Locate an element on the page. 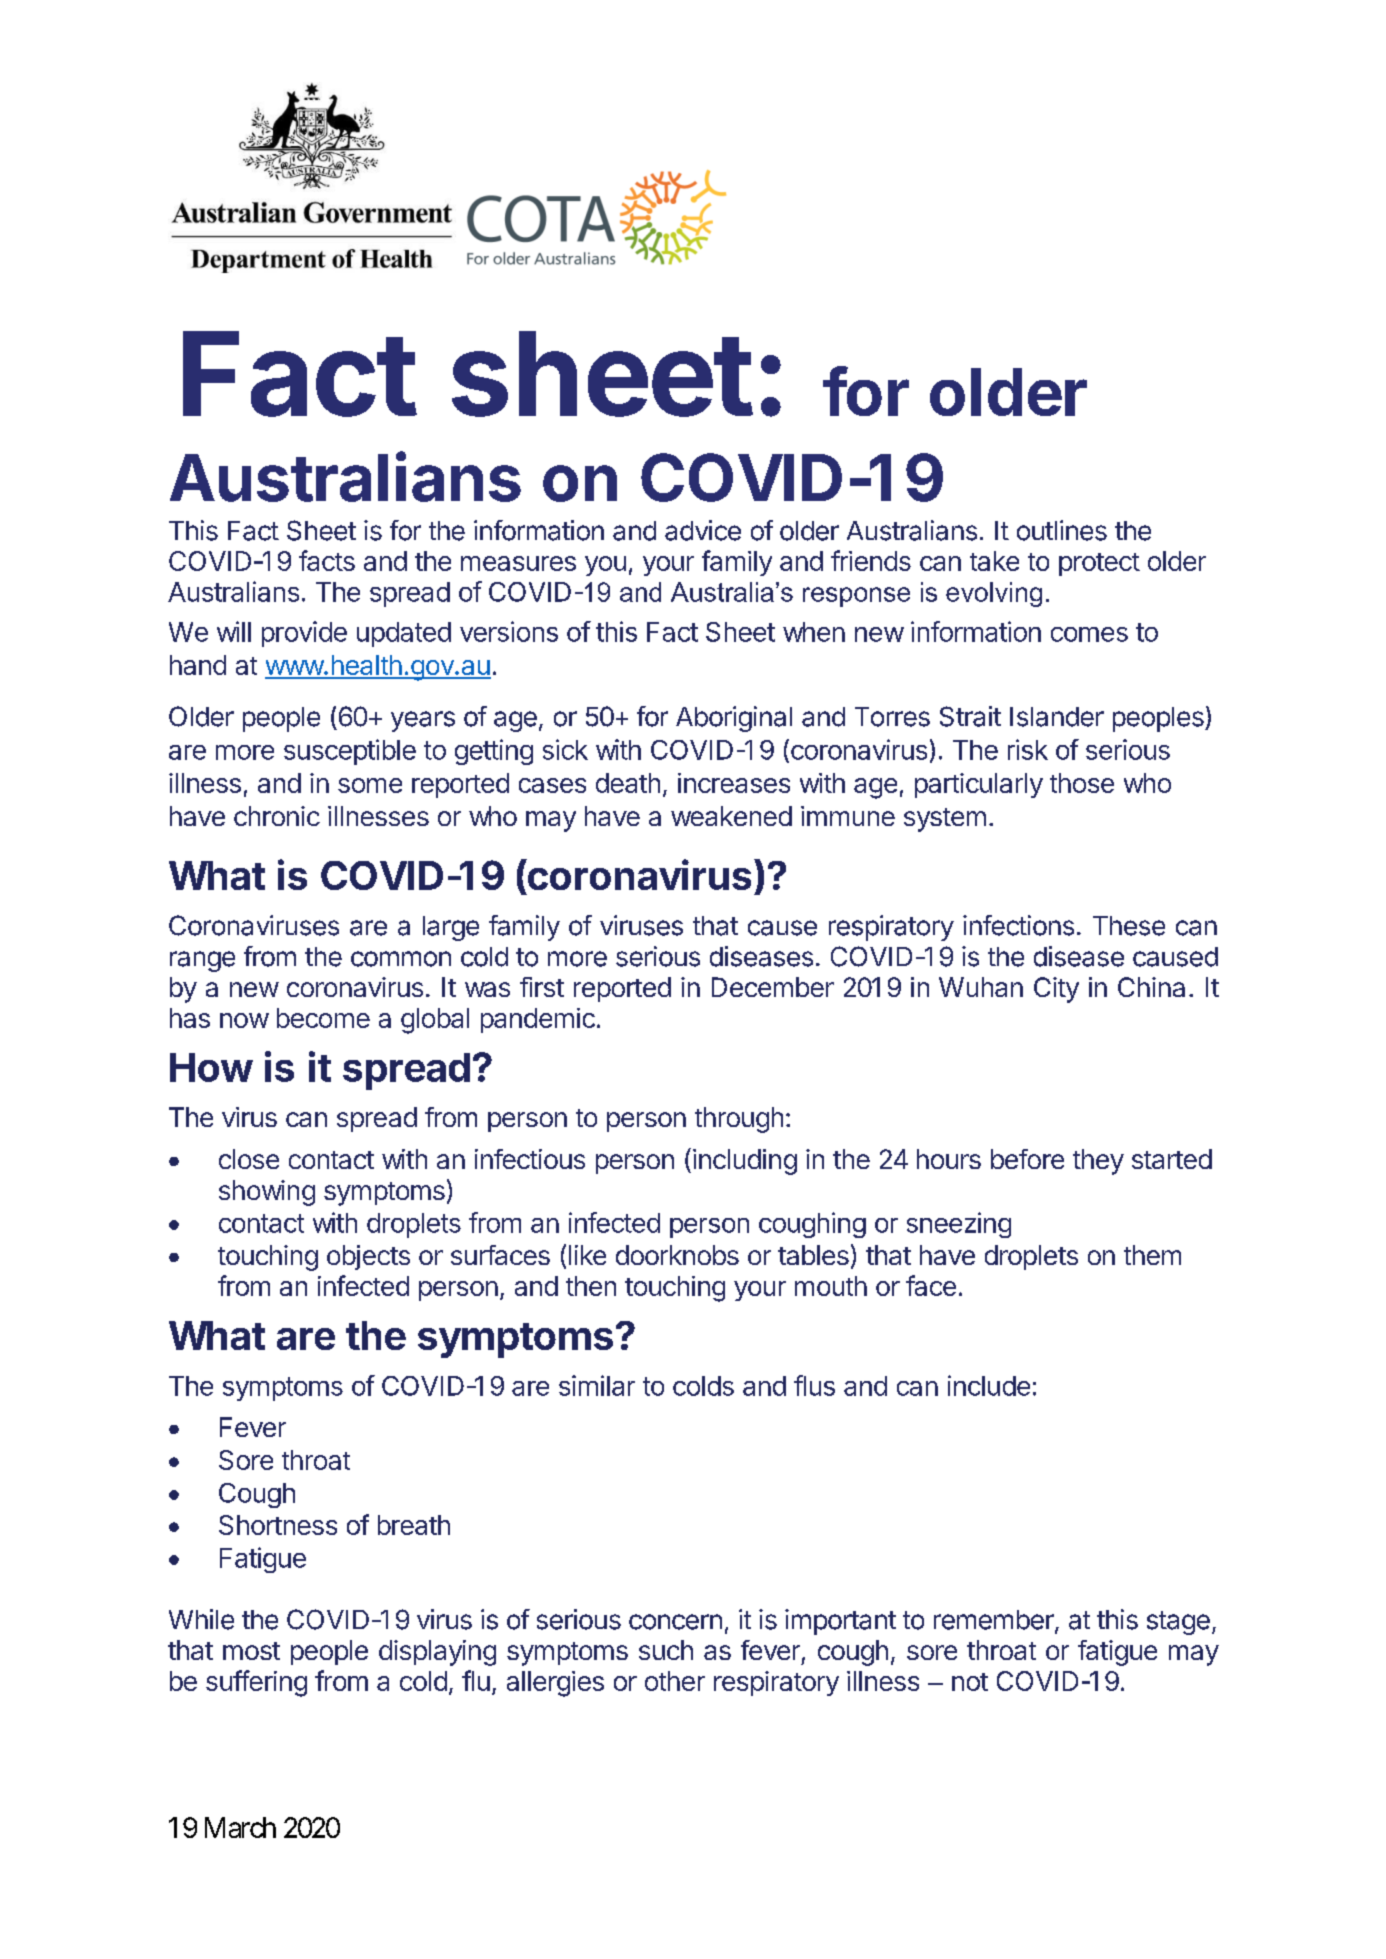 The image size is (1386, 1959). March is located at coordinates (240, 1827).
